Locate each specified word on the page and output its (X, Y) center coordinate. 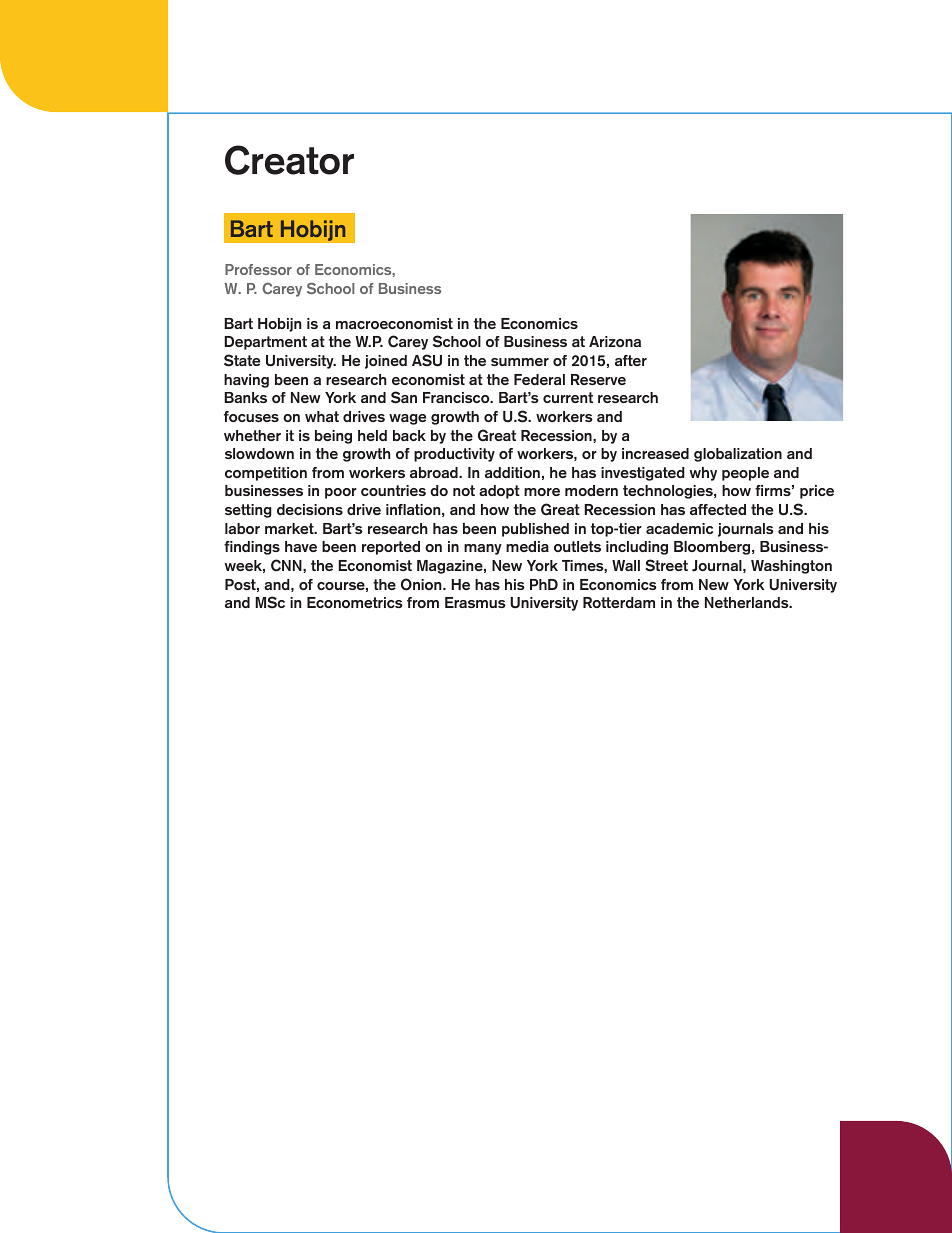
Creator (289, 160)
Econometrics (355, 602)
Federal (539, 379)
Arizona (615, 341)
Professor (258, 269)
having (246, 381)
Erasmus (475, 602)
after (631, 360)
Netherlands (748, 602)
